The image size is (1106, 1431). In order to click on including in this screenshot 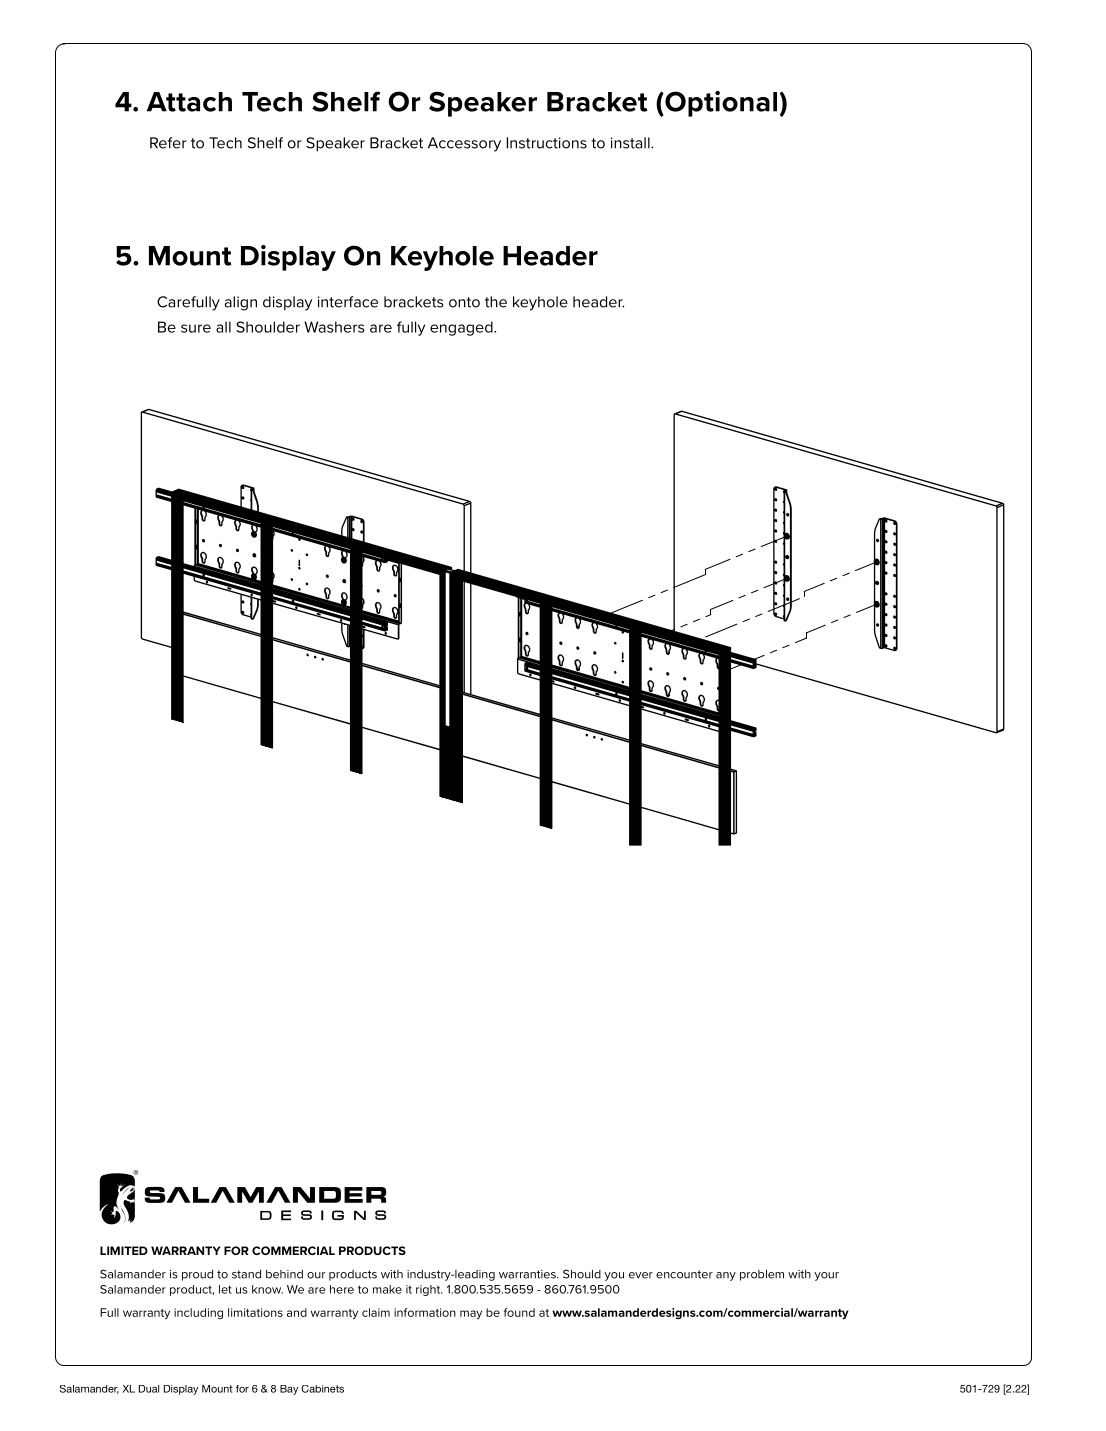, I will do `click(198, 1314)`.
